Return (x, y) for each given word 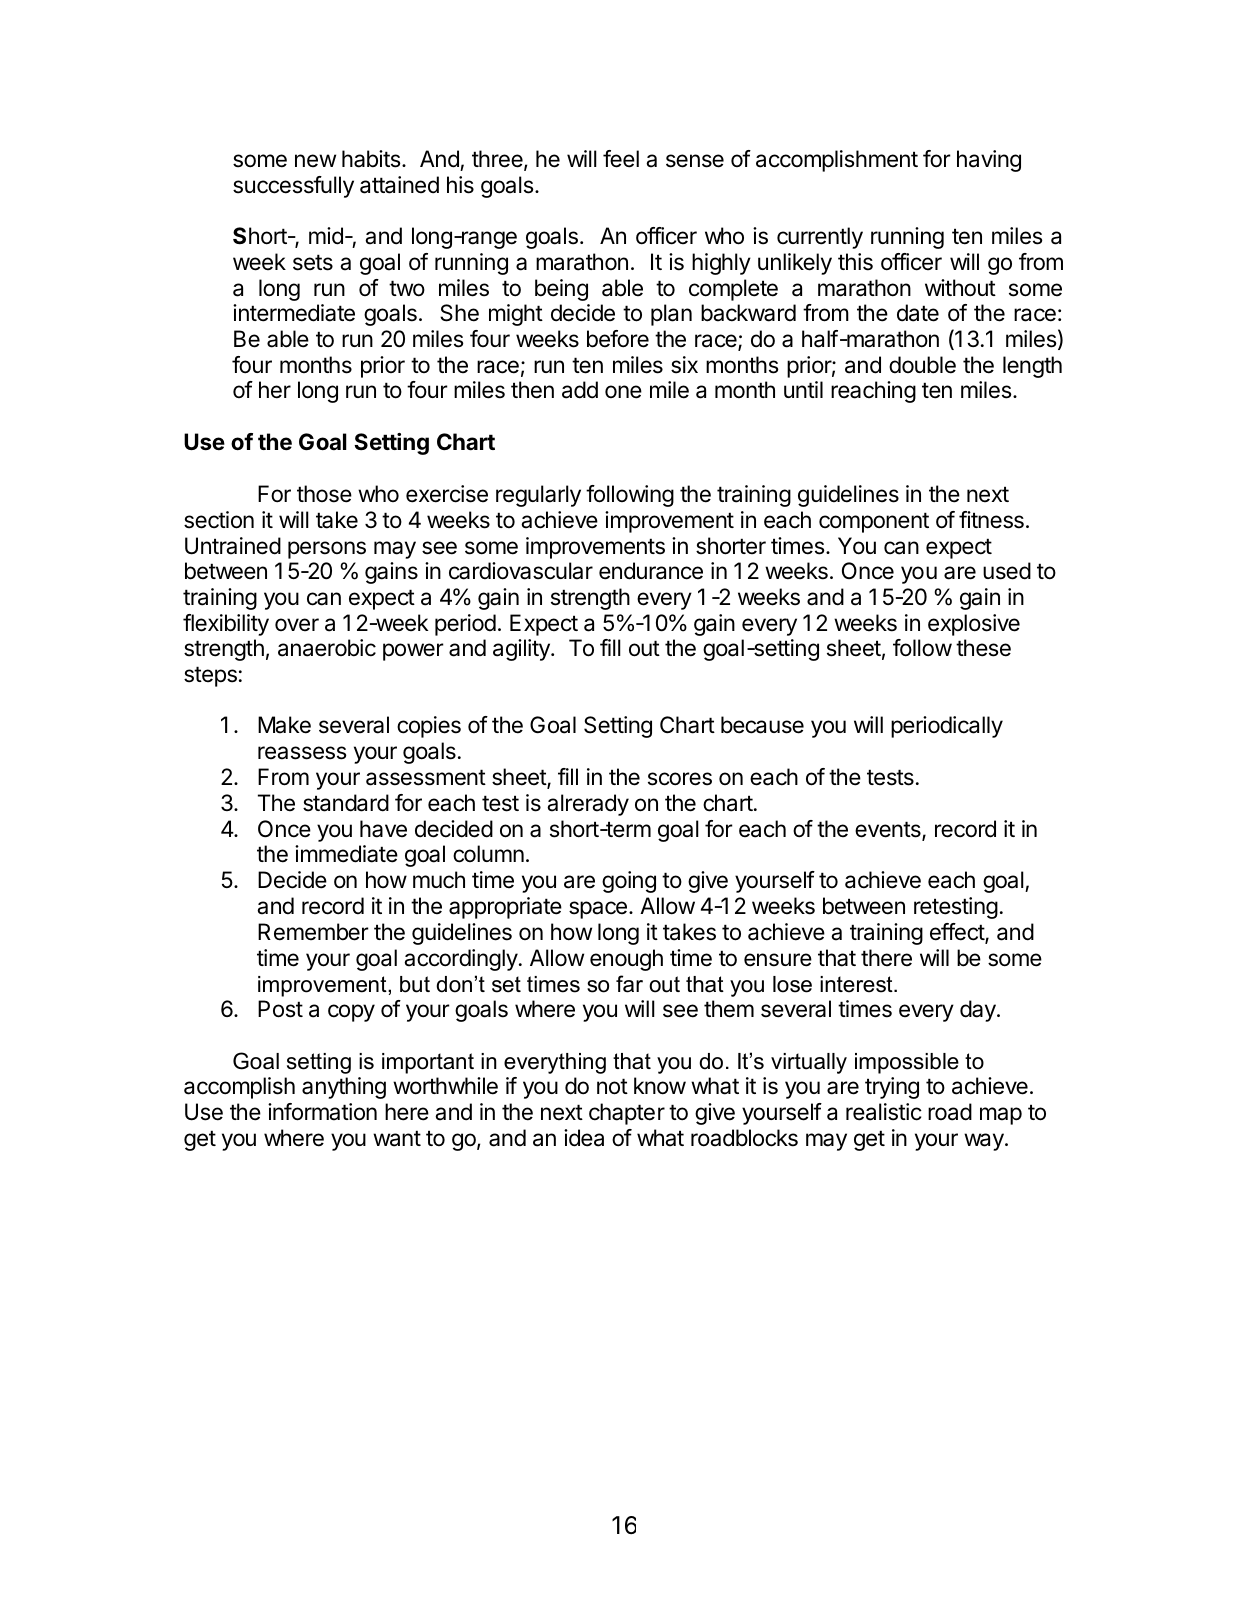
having (989, 161)
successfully (293, 187)
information (322, 1112)
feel (621, 159)
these (983, 648)
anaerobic (327, 648)
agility (522, 650)
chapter (627, 1114)
